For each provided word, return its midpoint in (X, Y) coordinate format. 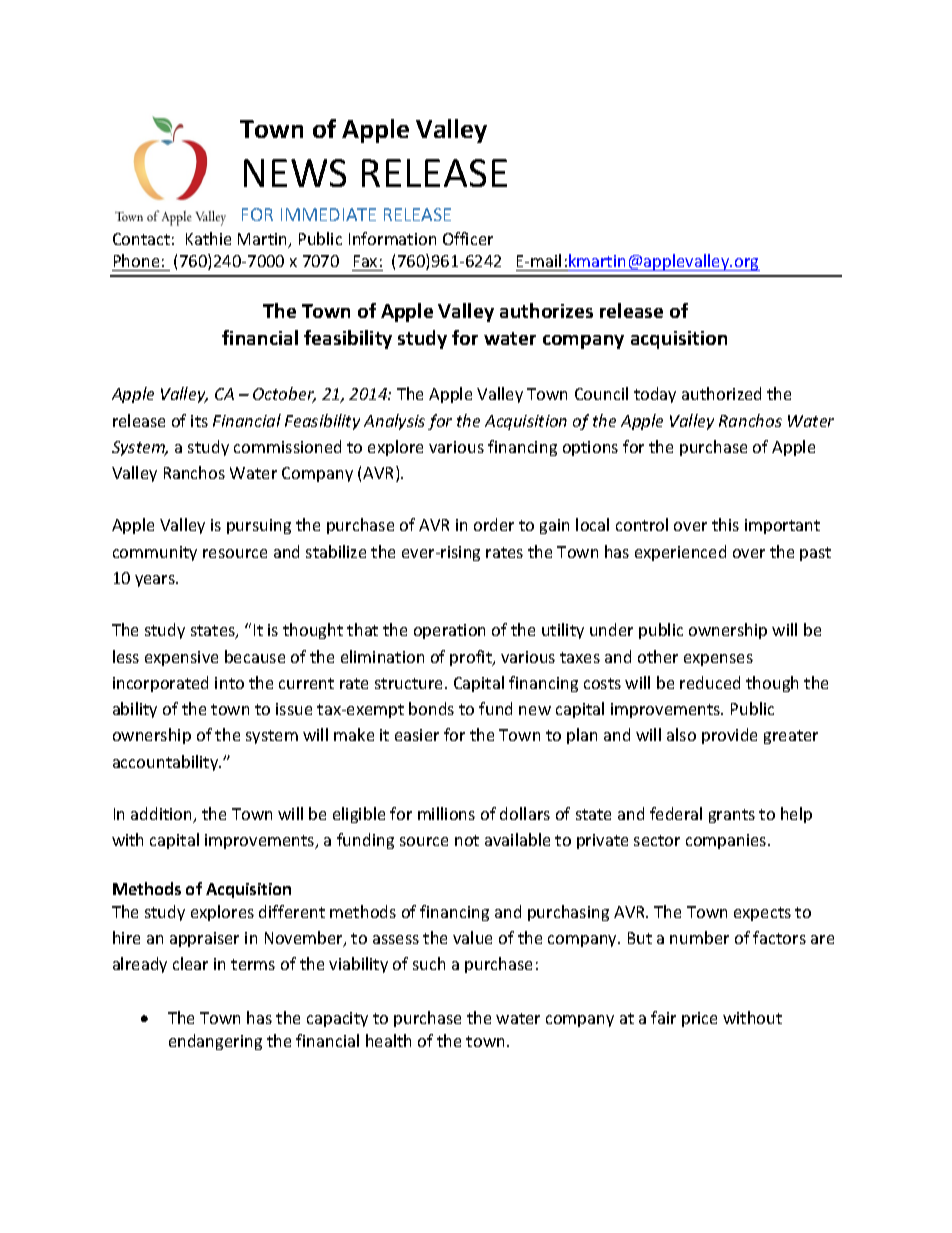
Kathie (208, 238)
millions (446, 813)
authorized (721, 393)
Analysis (394, 422)
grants (732, 816)
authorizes (546, 310)
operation (449, 631)
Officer (468, 238)
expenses (718, 660)
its (199, 421)
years (156, 581)
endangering (215, 1042)
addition (163, 815)
